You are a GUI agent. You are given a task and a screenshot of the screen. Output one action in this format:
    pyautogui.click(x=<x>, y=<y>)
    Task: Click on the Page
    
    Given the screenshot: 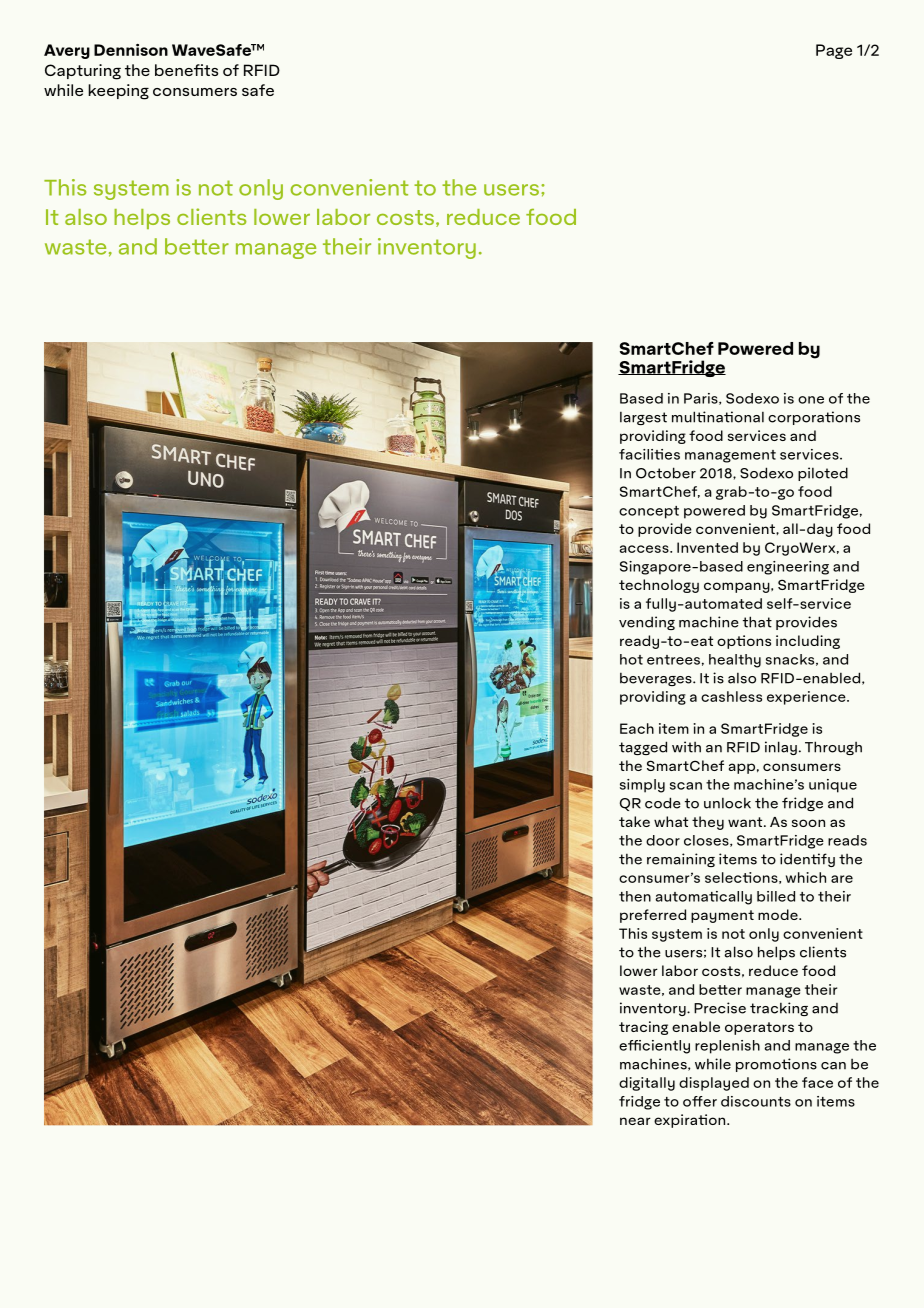 What is the action you would take?
    pyautogui.click(x=834, y=51)
